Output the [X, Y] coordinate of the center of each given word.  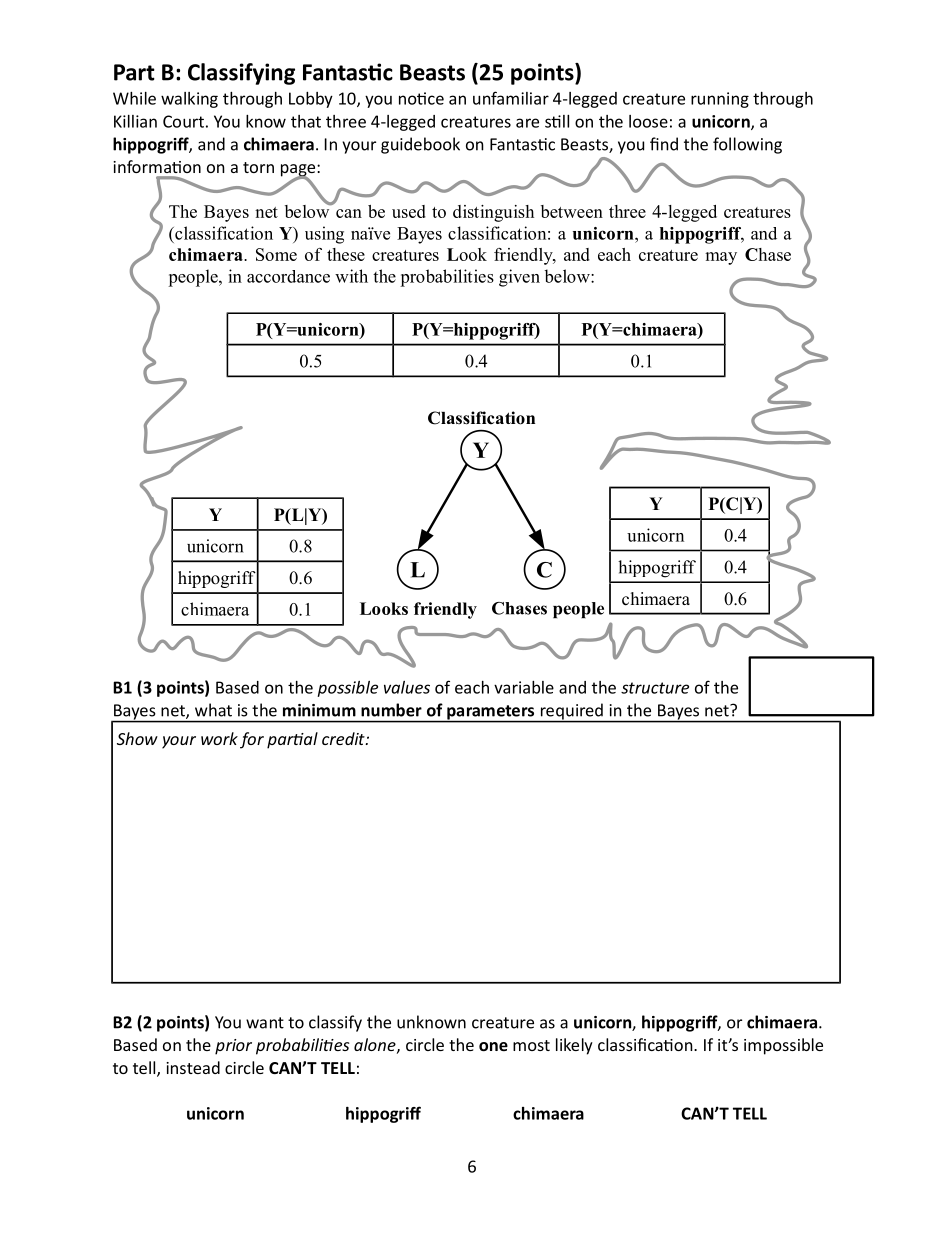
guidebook [420, 145]
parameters [491, 713]
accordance [288, 276]
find [664, 144]
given [519, 278]
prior [233, 1047]
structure [655, 688]
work [219, 738]
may [721, 258]
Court [183, 121]
